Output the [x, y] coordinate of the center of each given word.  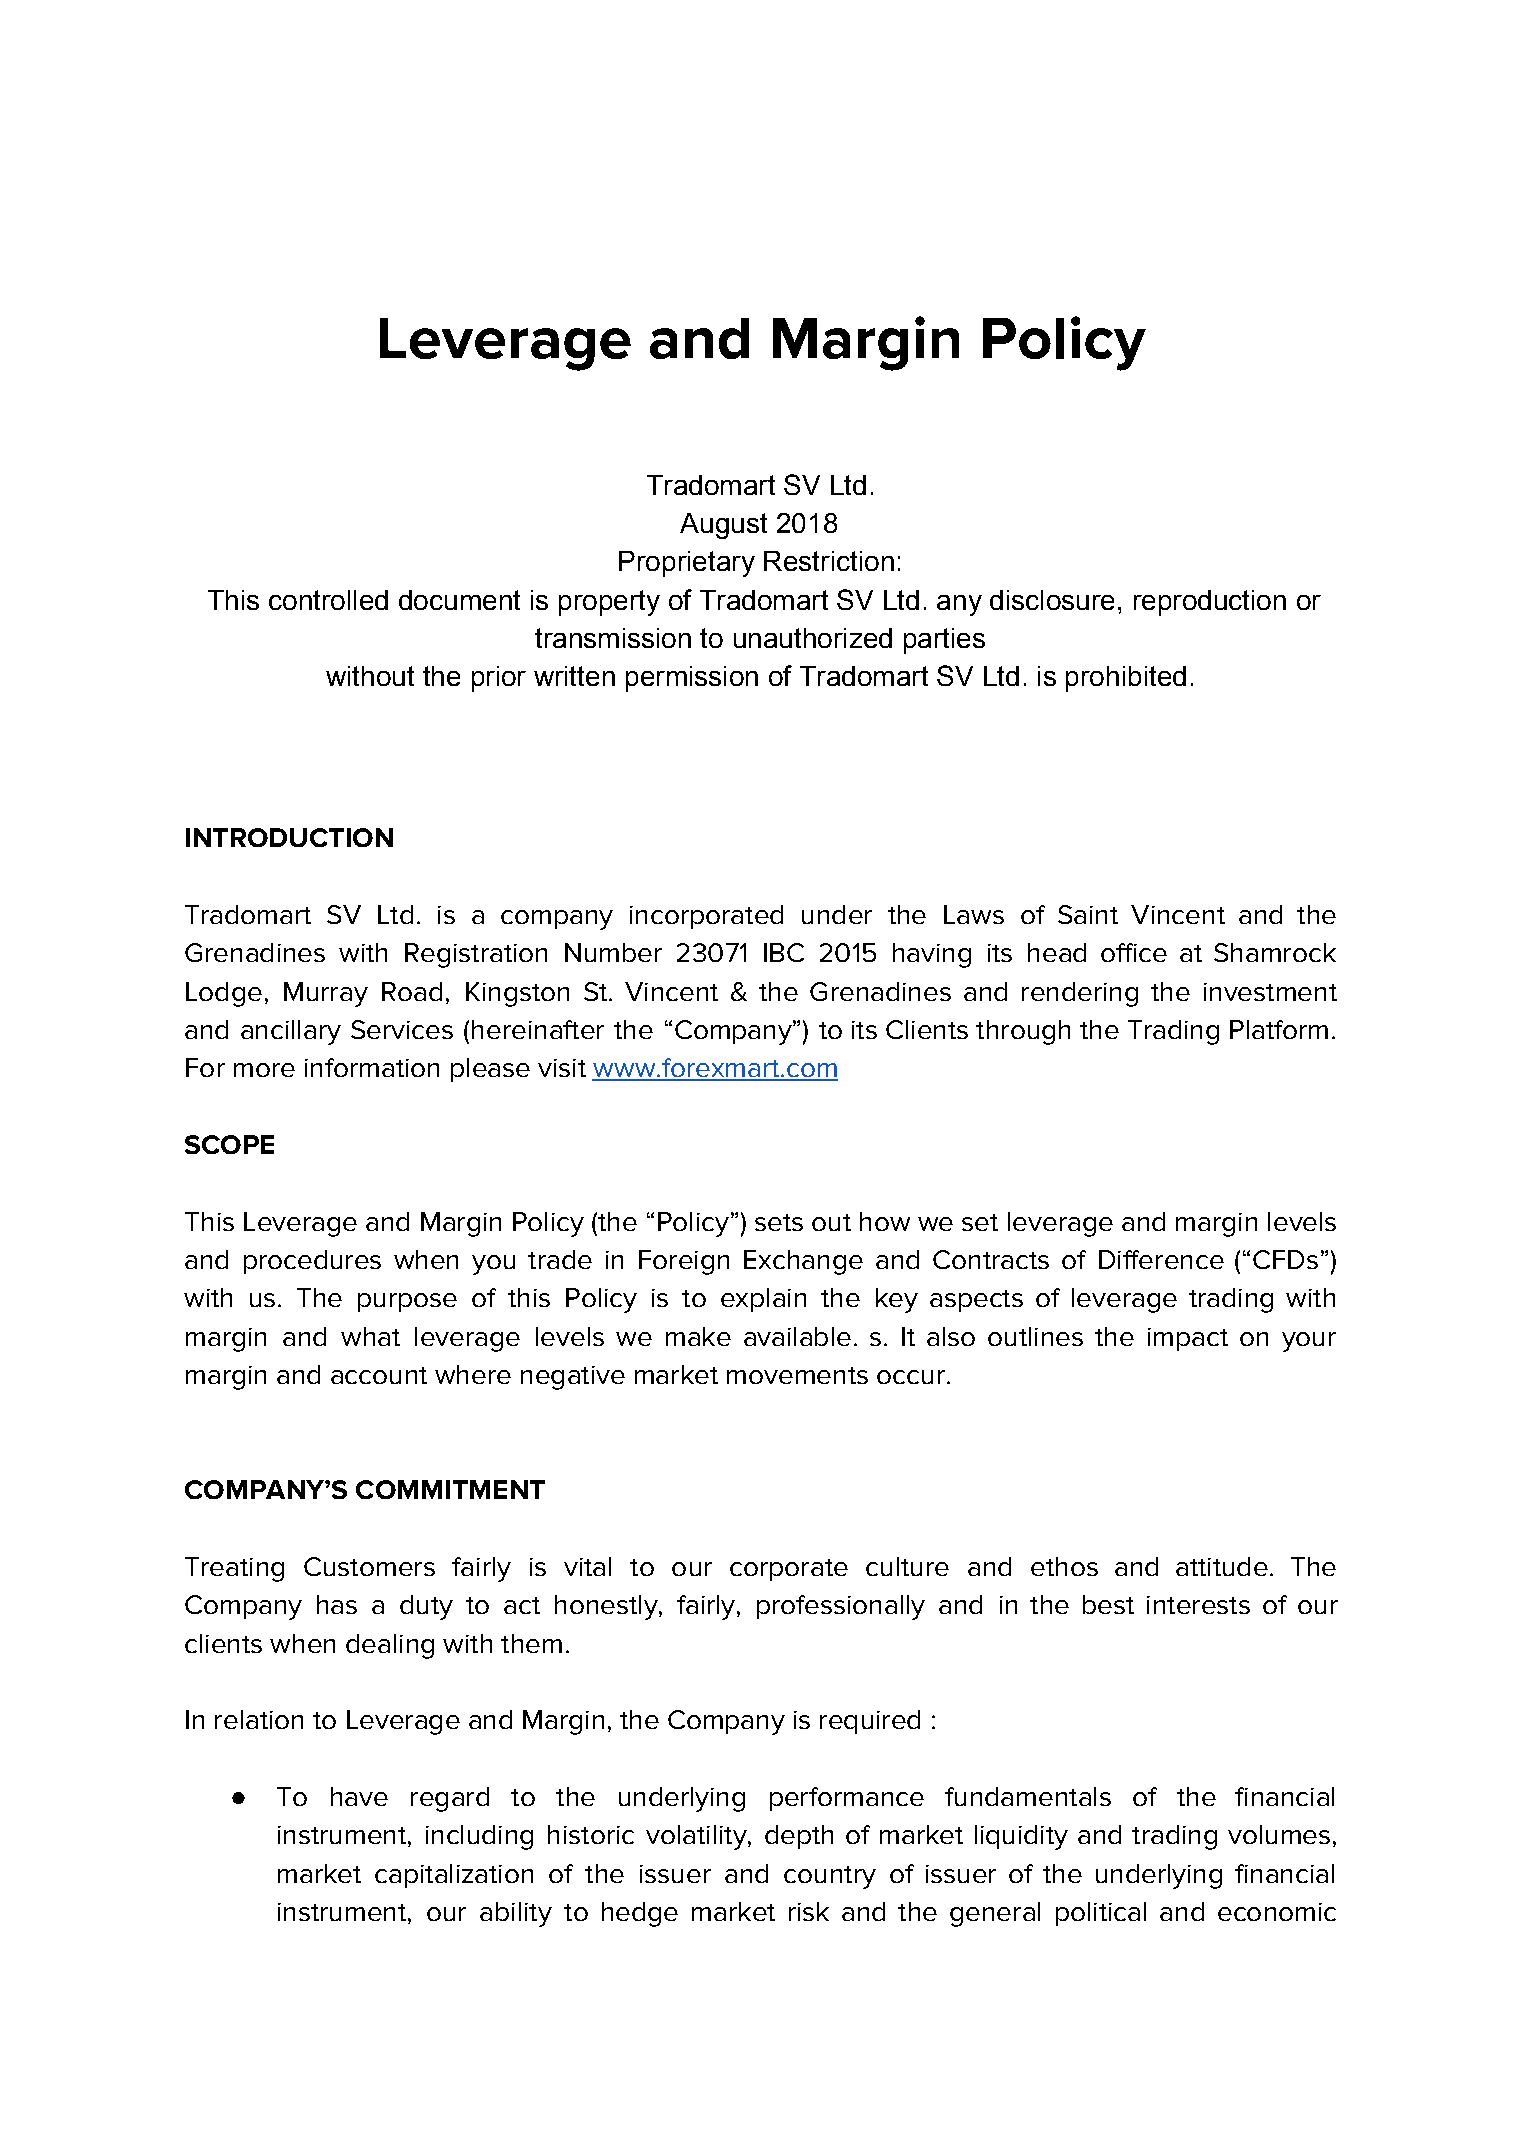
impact [1188, 1339]
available [797, 1336]
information [372, 1067]
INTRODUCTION [289, 837]
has [337, 1604]
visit [562, 1068]
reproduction [1210, 603]
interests [1198, 1605]
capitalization [454, 1876]
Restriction [829, 561]
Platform [1279, 1029]
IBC [784, 952]
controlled [328, 600]
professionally [841, 1607]
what [370, 1336]
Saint [1088, 914]
